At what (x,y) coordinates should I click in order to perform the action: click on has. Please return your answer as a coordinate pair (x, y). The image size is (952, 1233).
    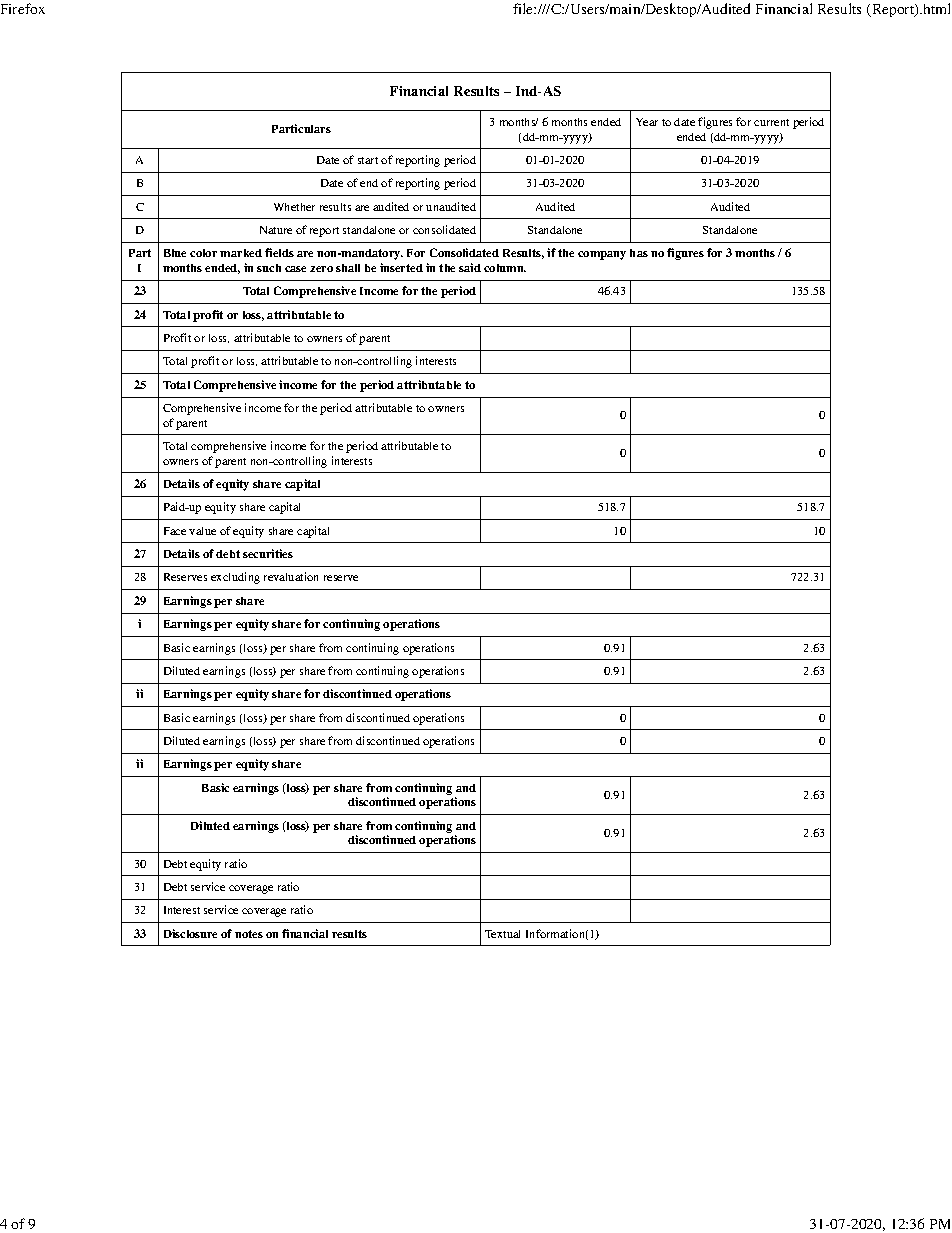
    Looking at the image, I should click on (639, 253).
